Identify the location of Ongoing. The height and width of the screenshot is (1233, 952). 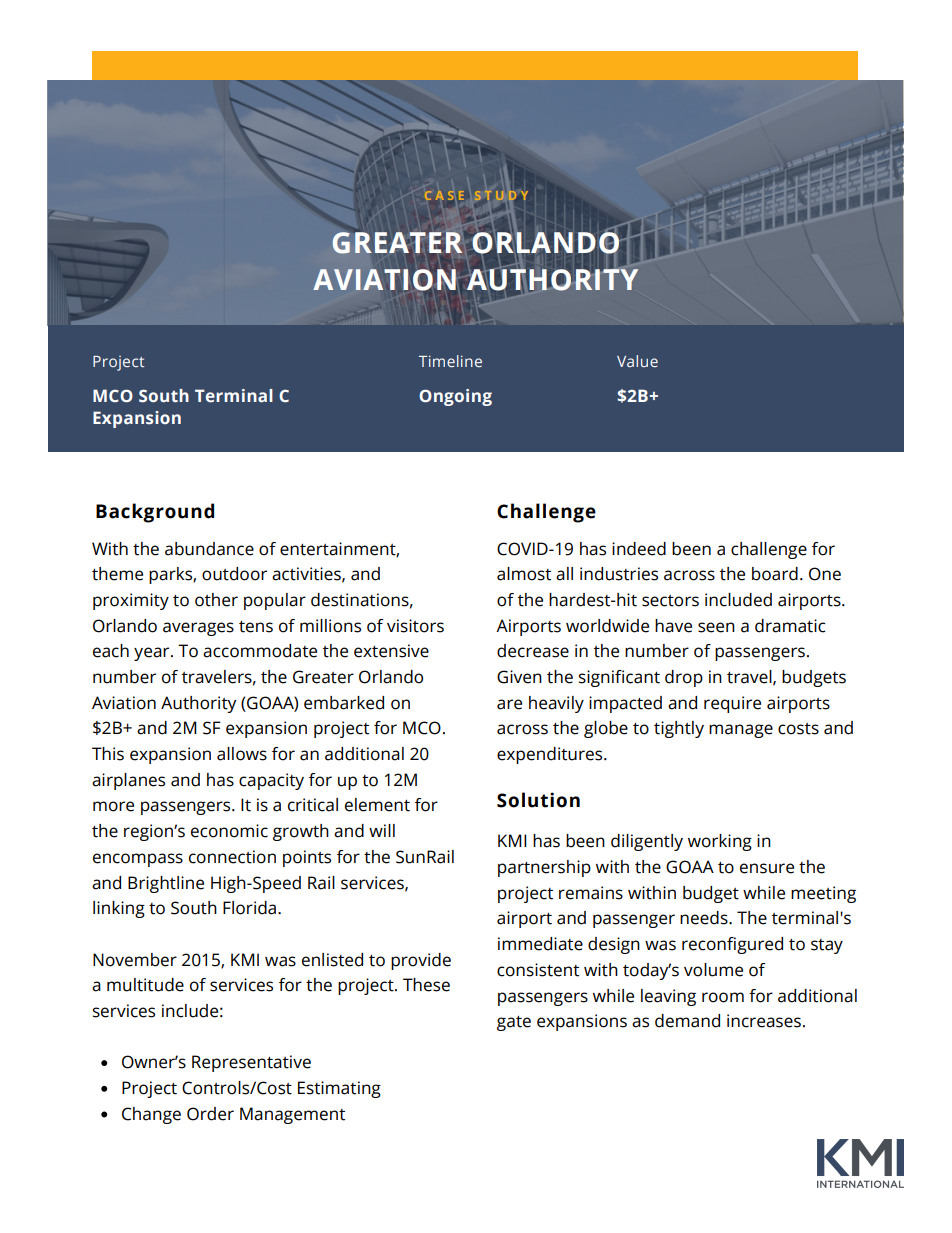
(455, 397).
